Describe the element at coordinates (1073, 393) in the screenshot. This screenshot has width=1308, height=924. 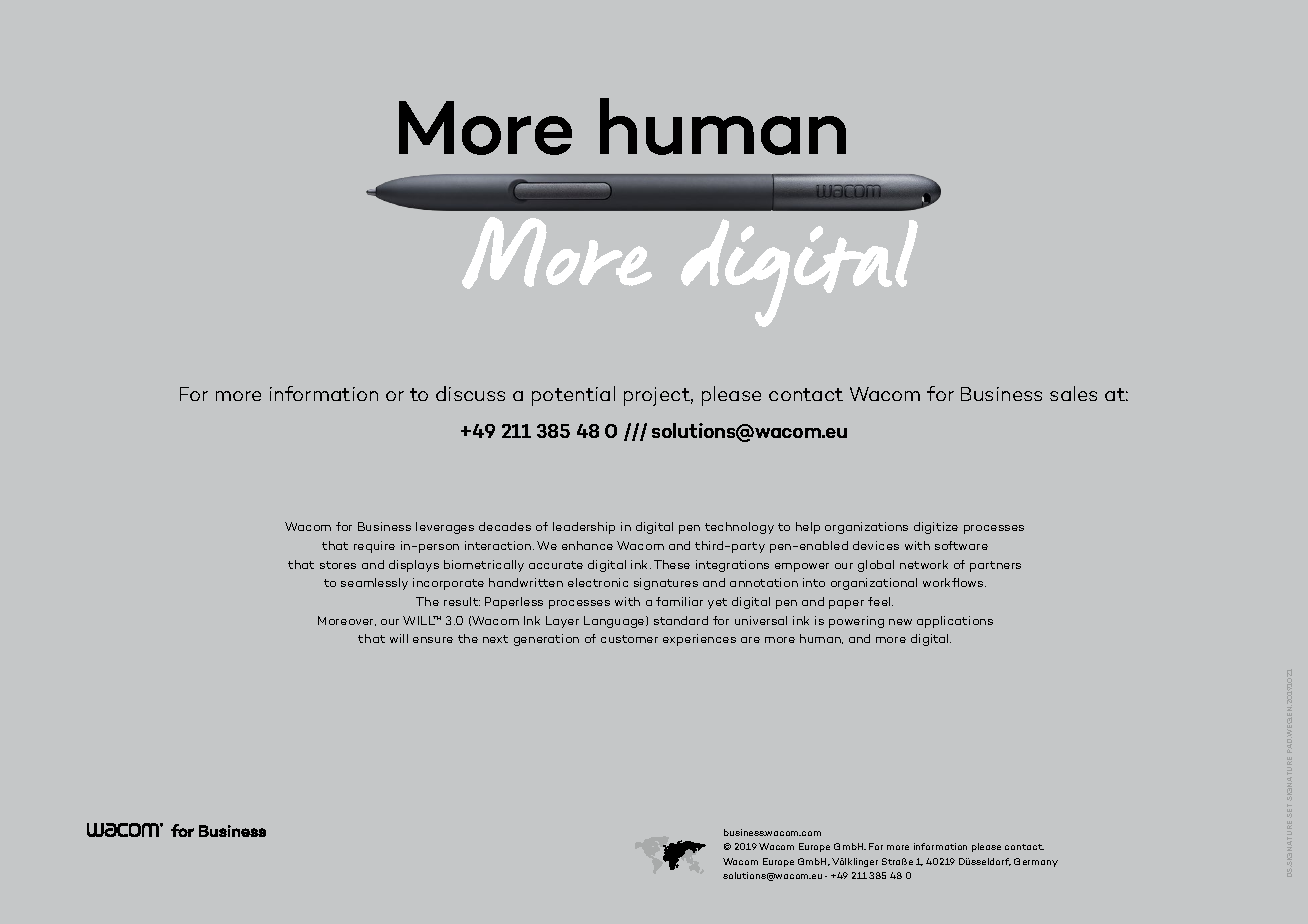
I see `sales` at that location.
